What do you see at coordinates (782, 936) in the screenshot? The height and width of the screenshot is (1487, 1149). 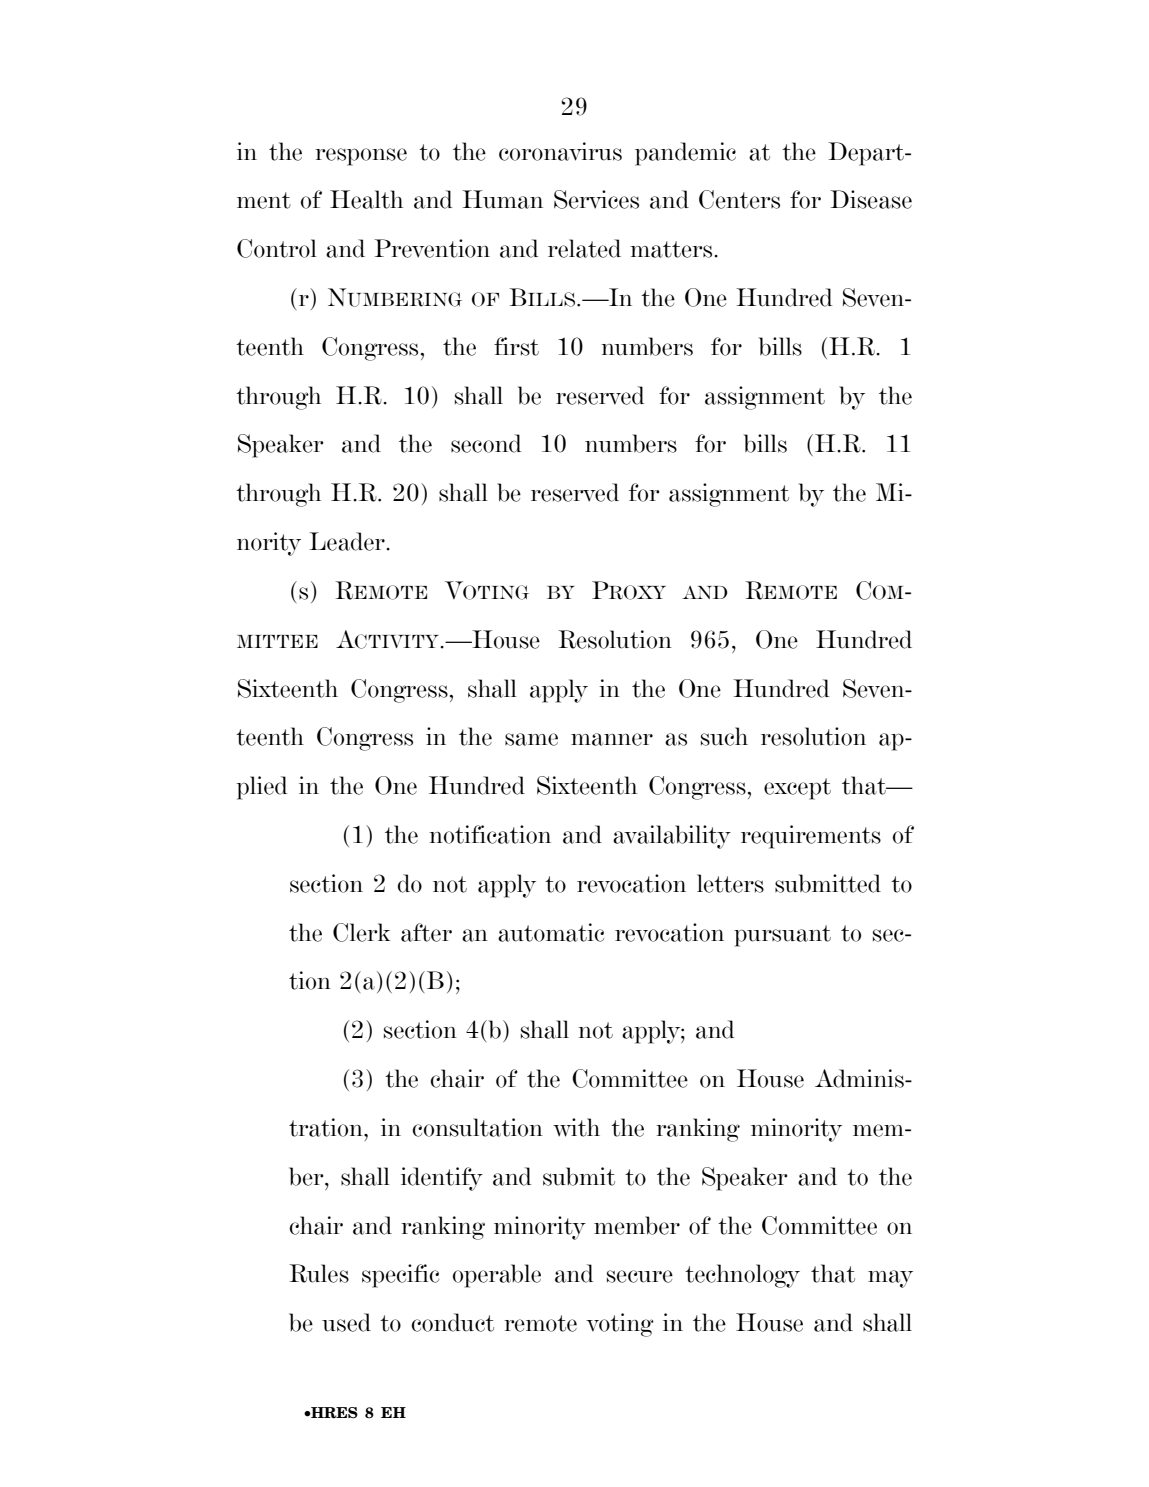 I see `pursuant` at bounding box center [782, 936].
